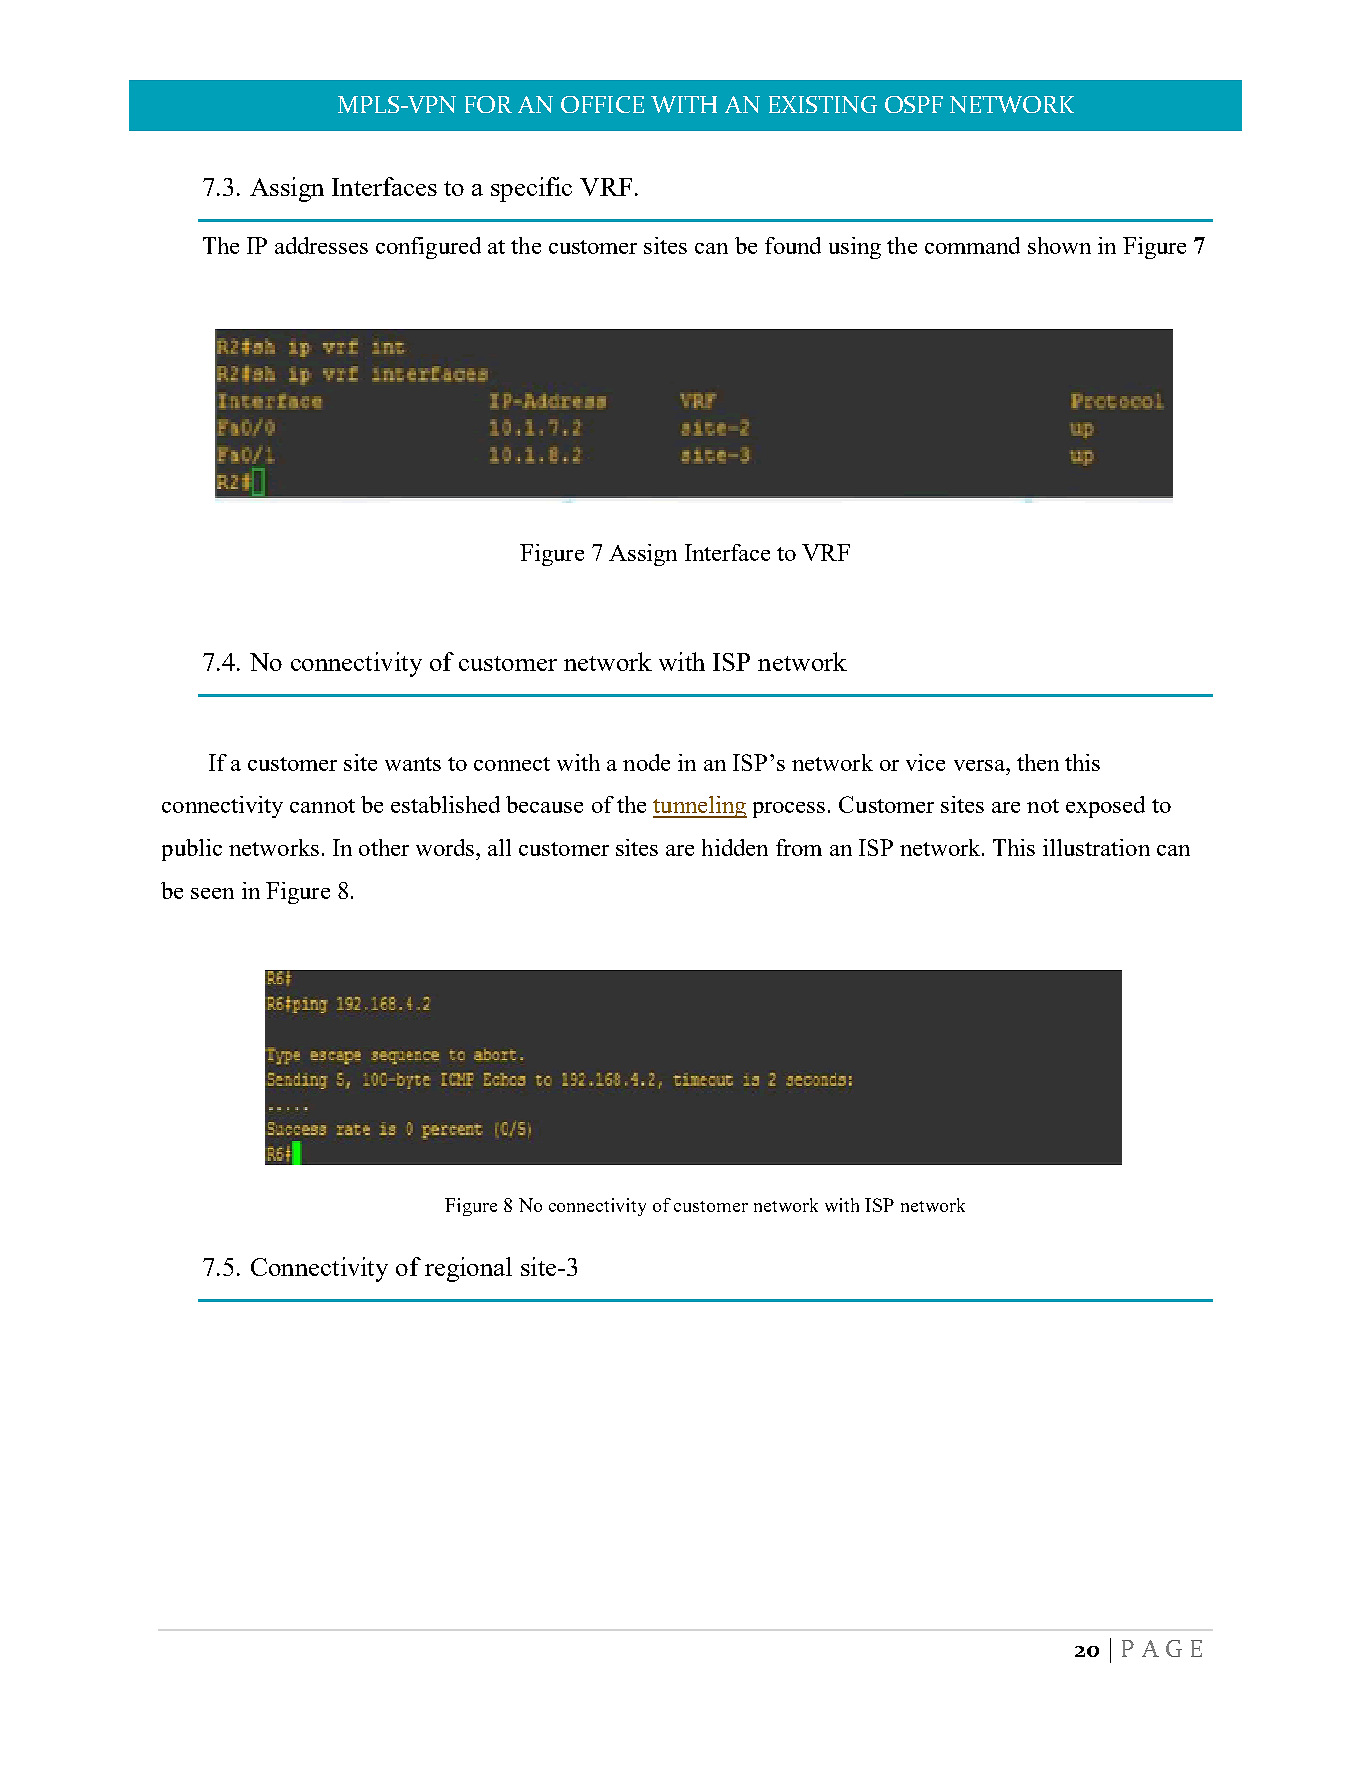 Image resolution: width=1371 pixels, height=1774 pixels. Describe the element at coordinates (602, 104) in the document. I see `OFFICE` at that location.
